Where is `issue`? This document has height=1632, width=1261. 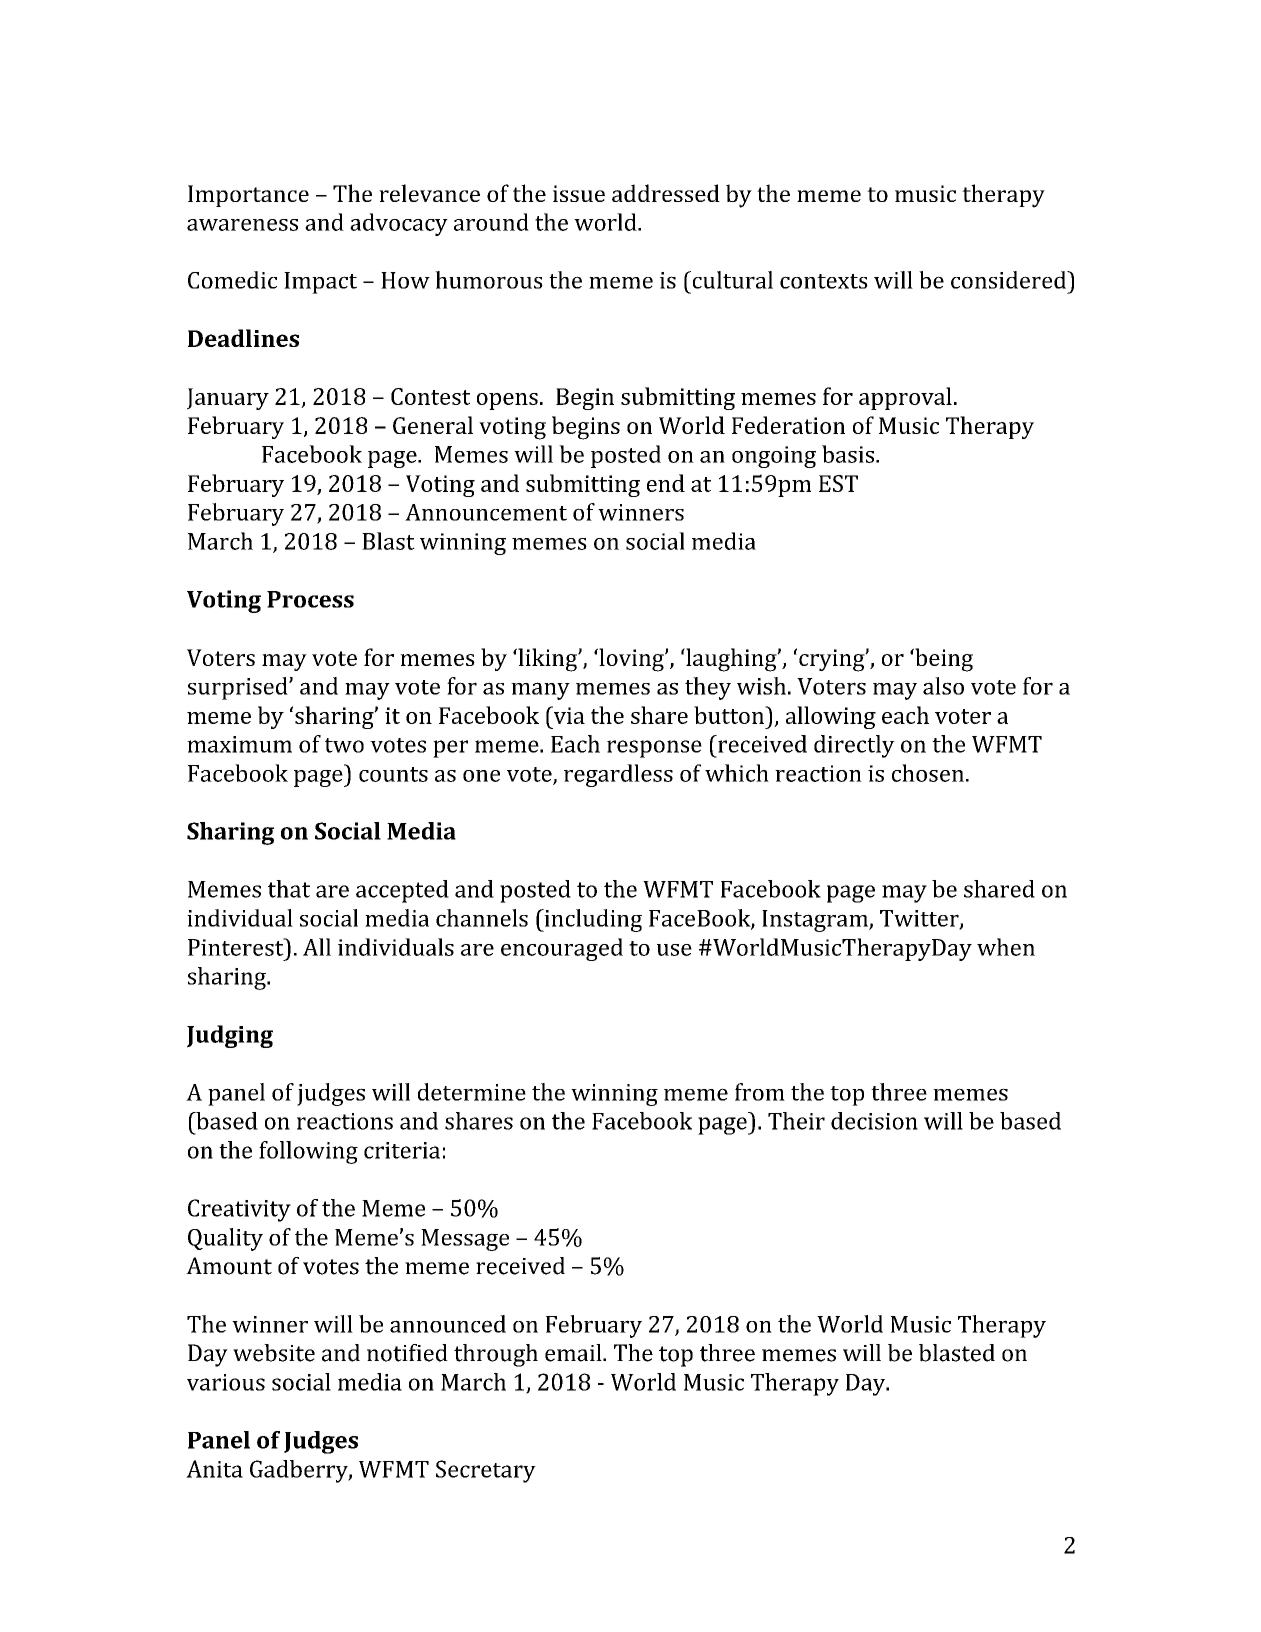 issue is located at coordinates (579, 193).
